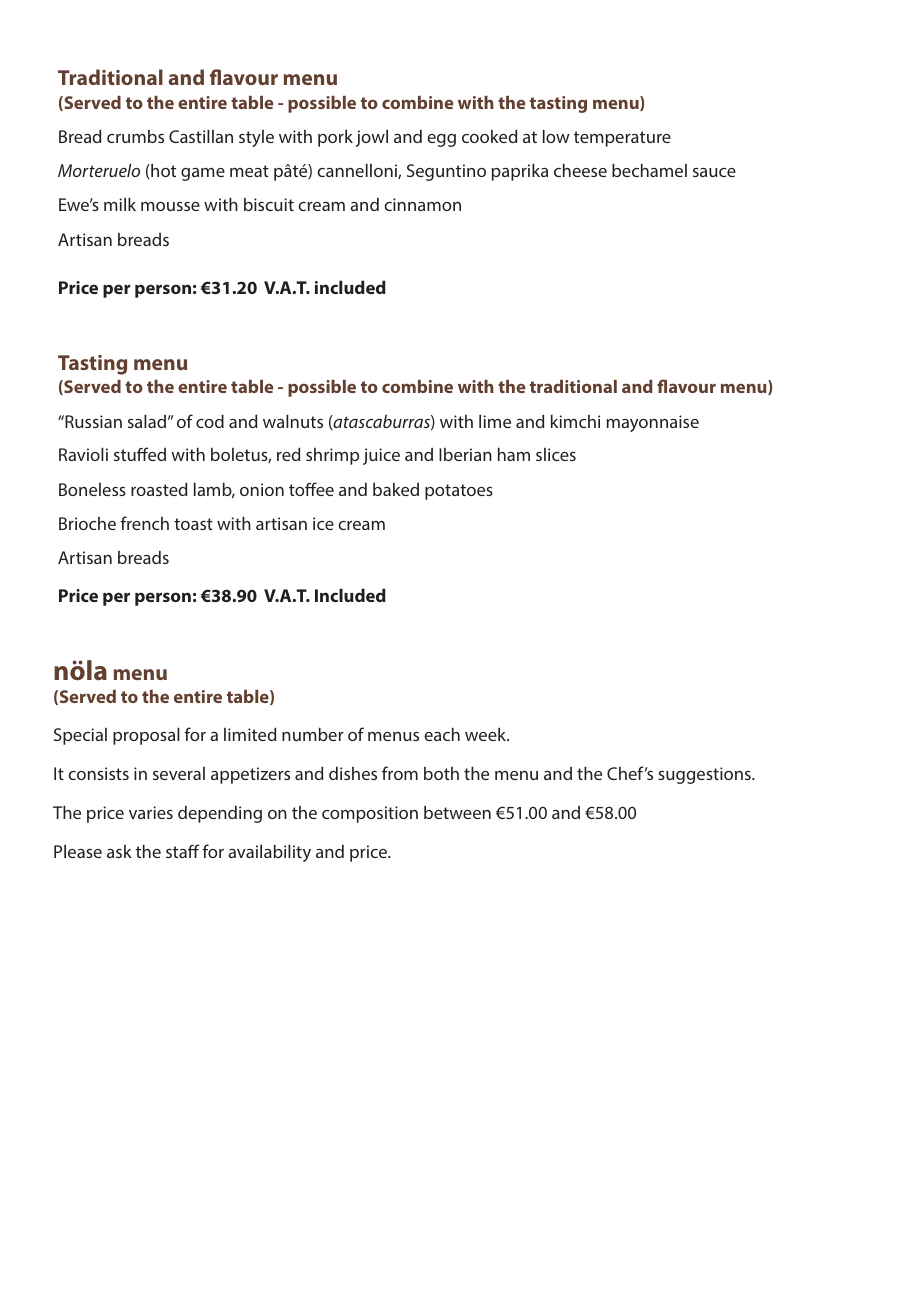 The image size is (924, 1308). Describe the element at coordinates (556, 454) in the page. I see `slices` at that location.
